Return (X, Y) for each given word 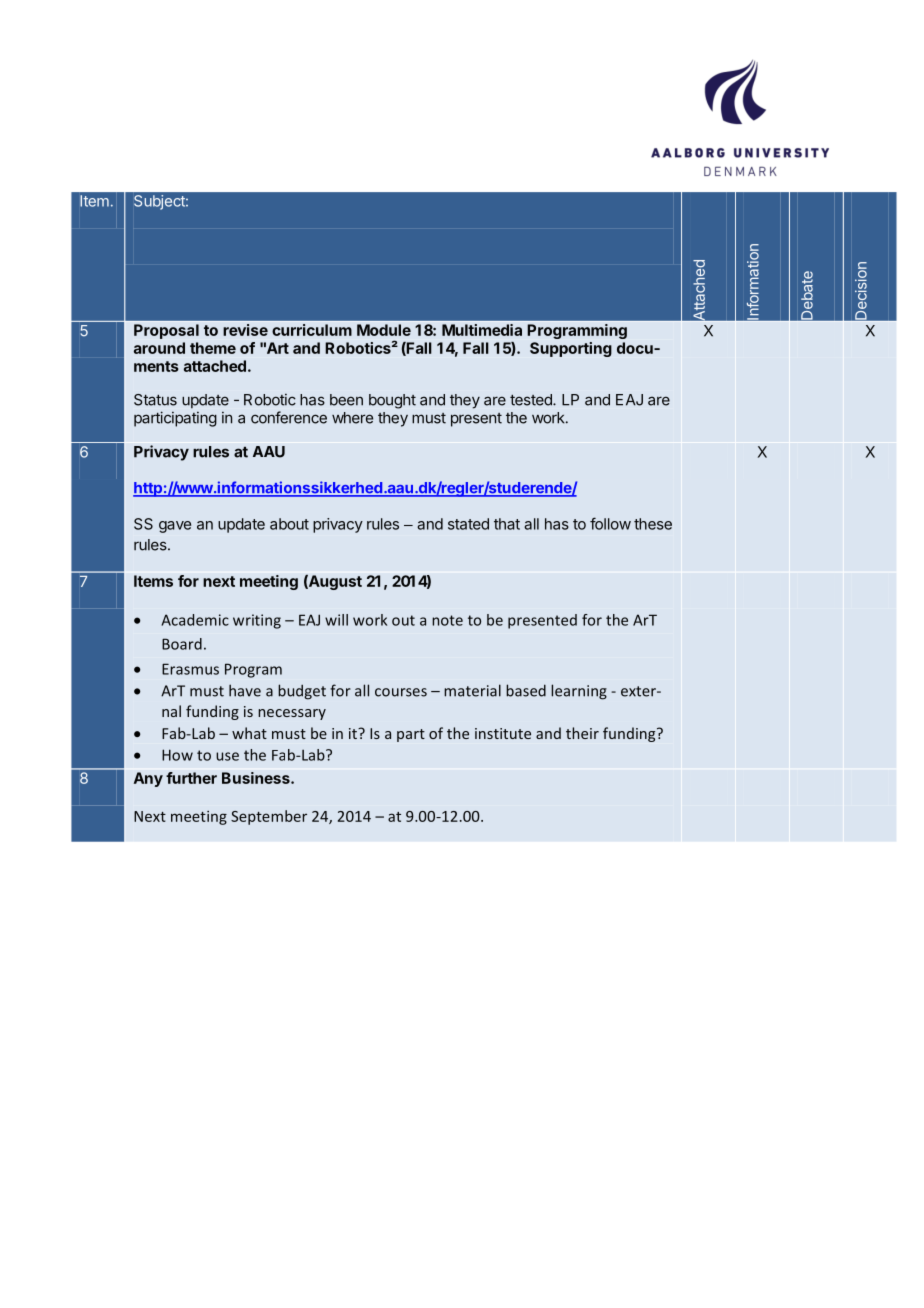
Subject (160, 202)
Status (155, 400)
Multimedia (482, 330)
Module (384, 330)
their (582, 733)
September (269, 817)
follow (610, 523)
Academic (195, 620)
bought (392, 401)
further (191, 778)
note (447, 620)
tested (532, 400)
